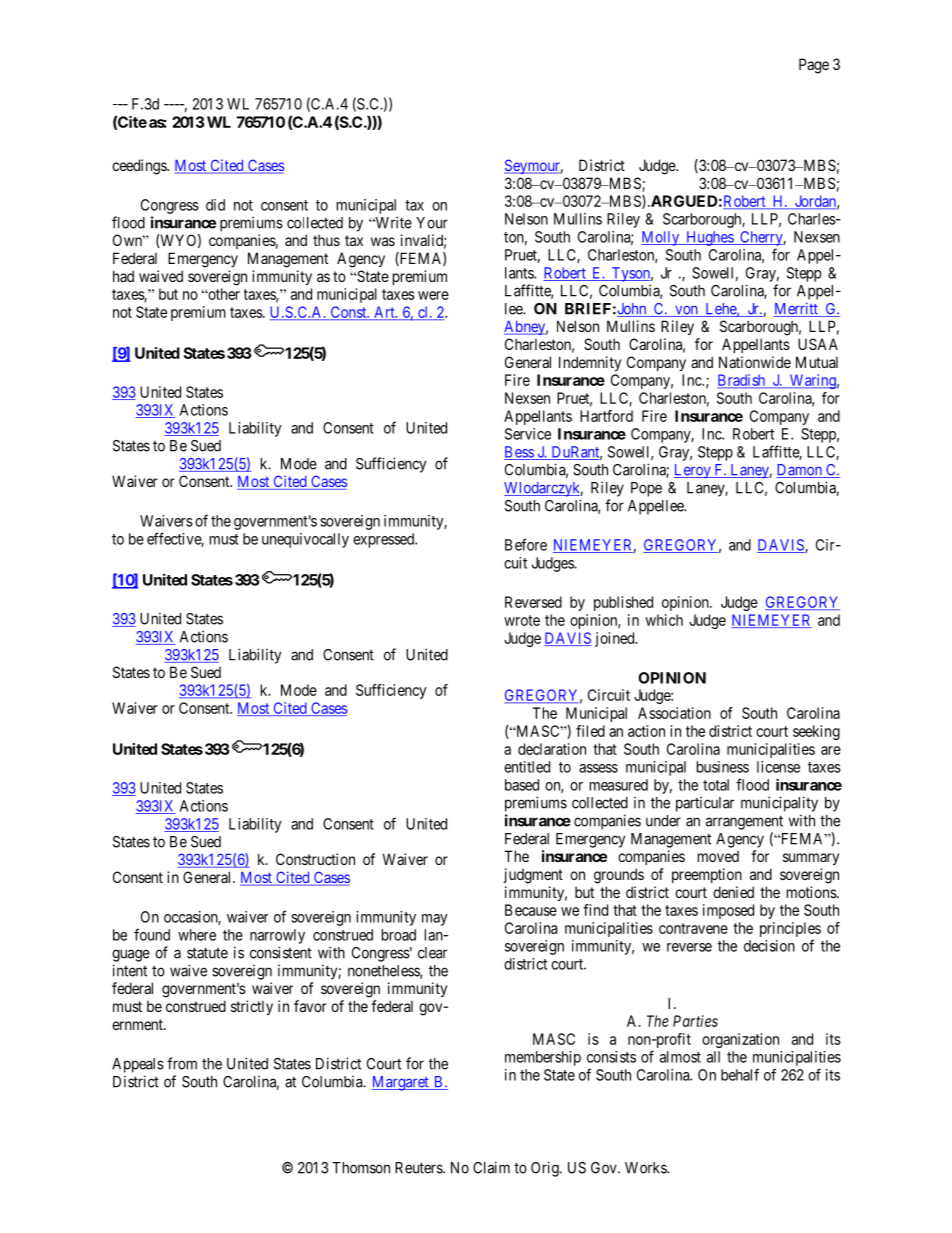 This page has height=1233, width=952. Describe the element at coordinates (522, 785) in the page. I see `based` at that location.
